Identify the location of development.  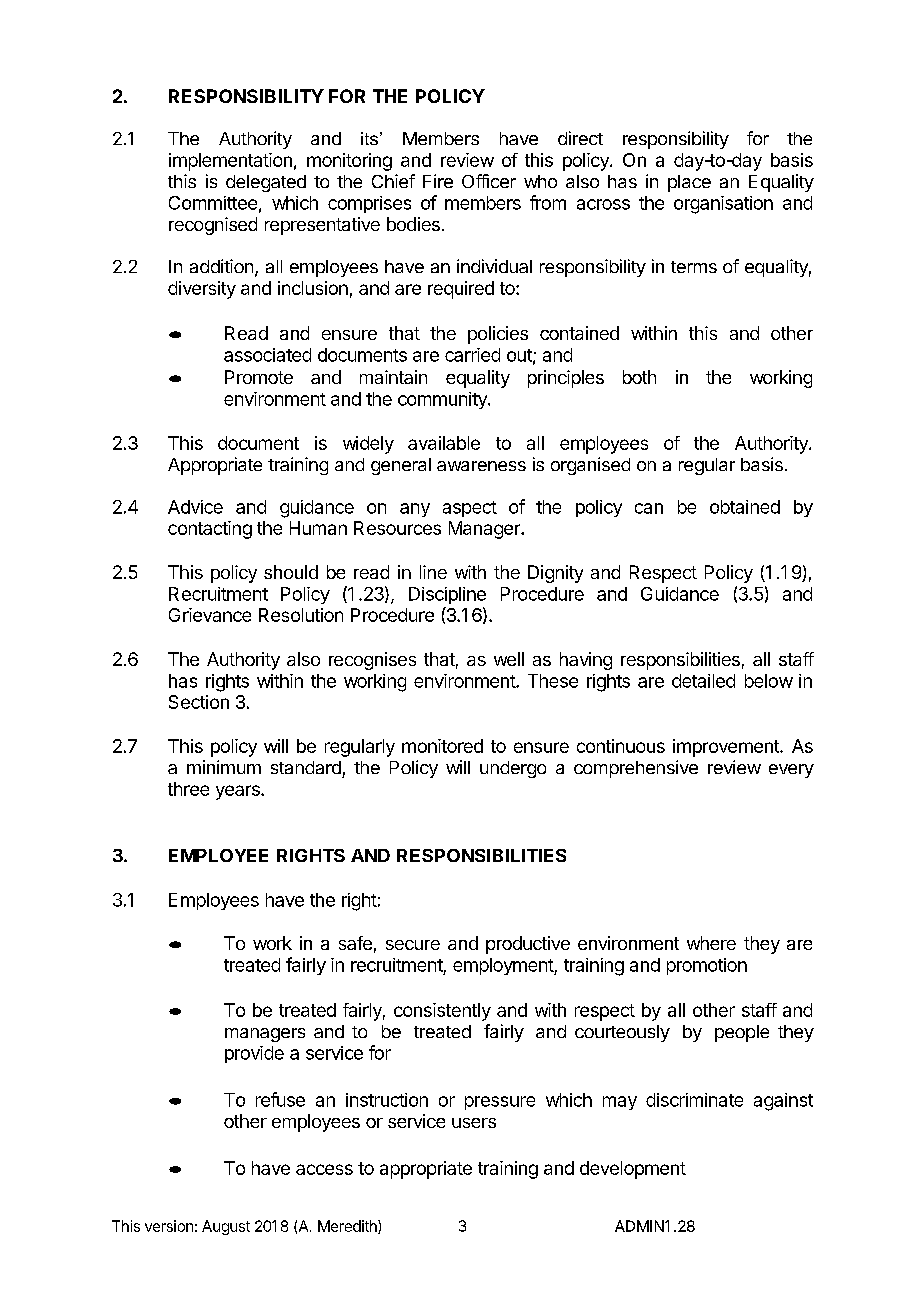
(633, 1170).
